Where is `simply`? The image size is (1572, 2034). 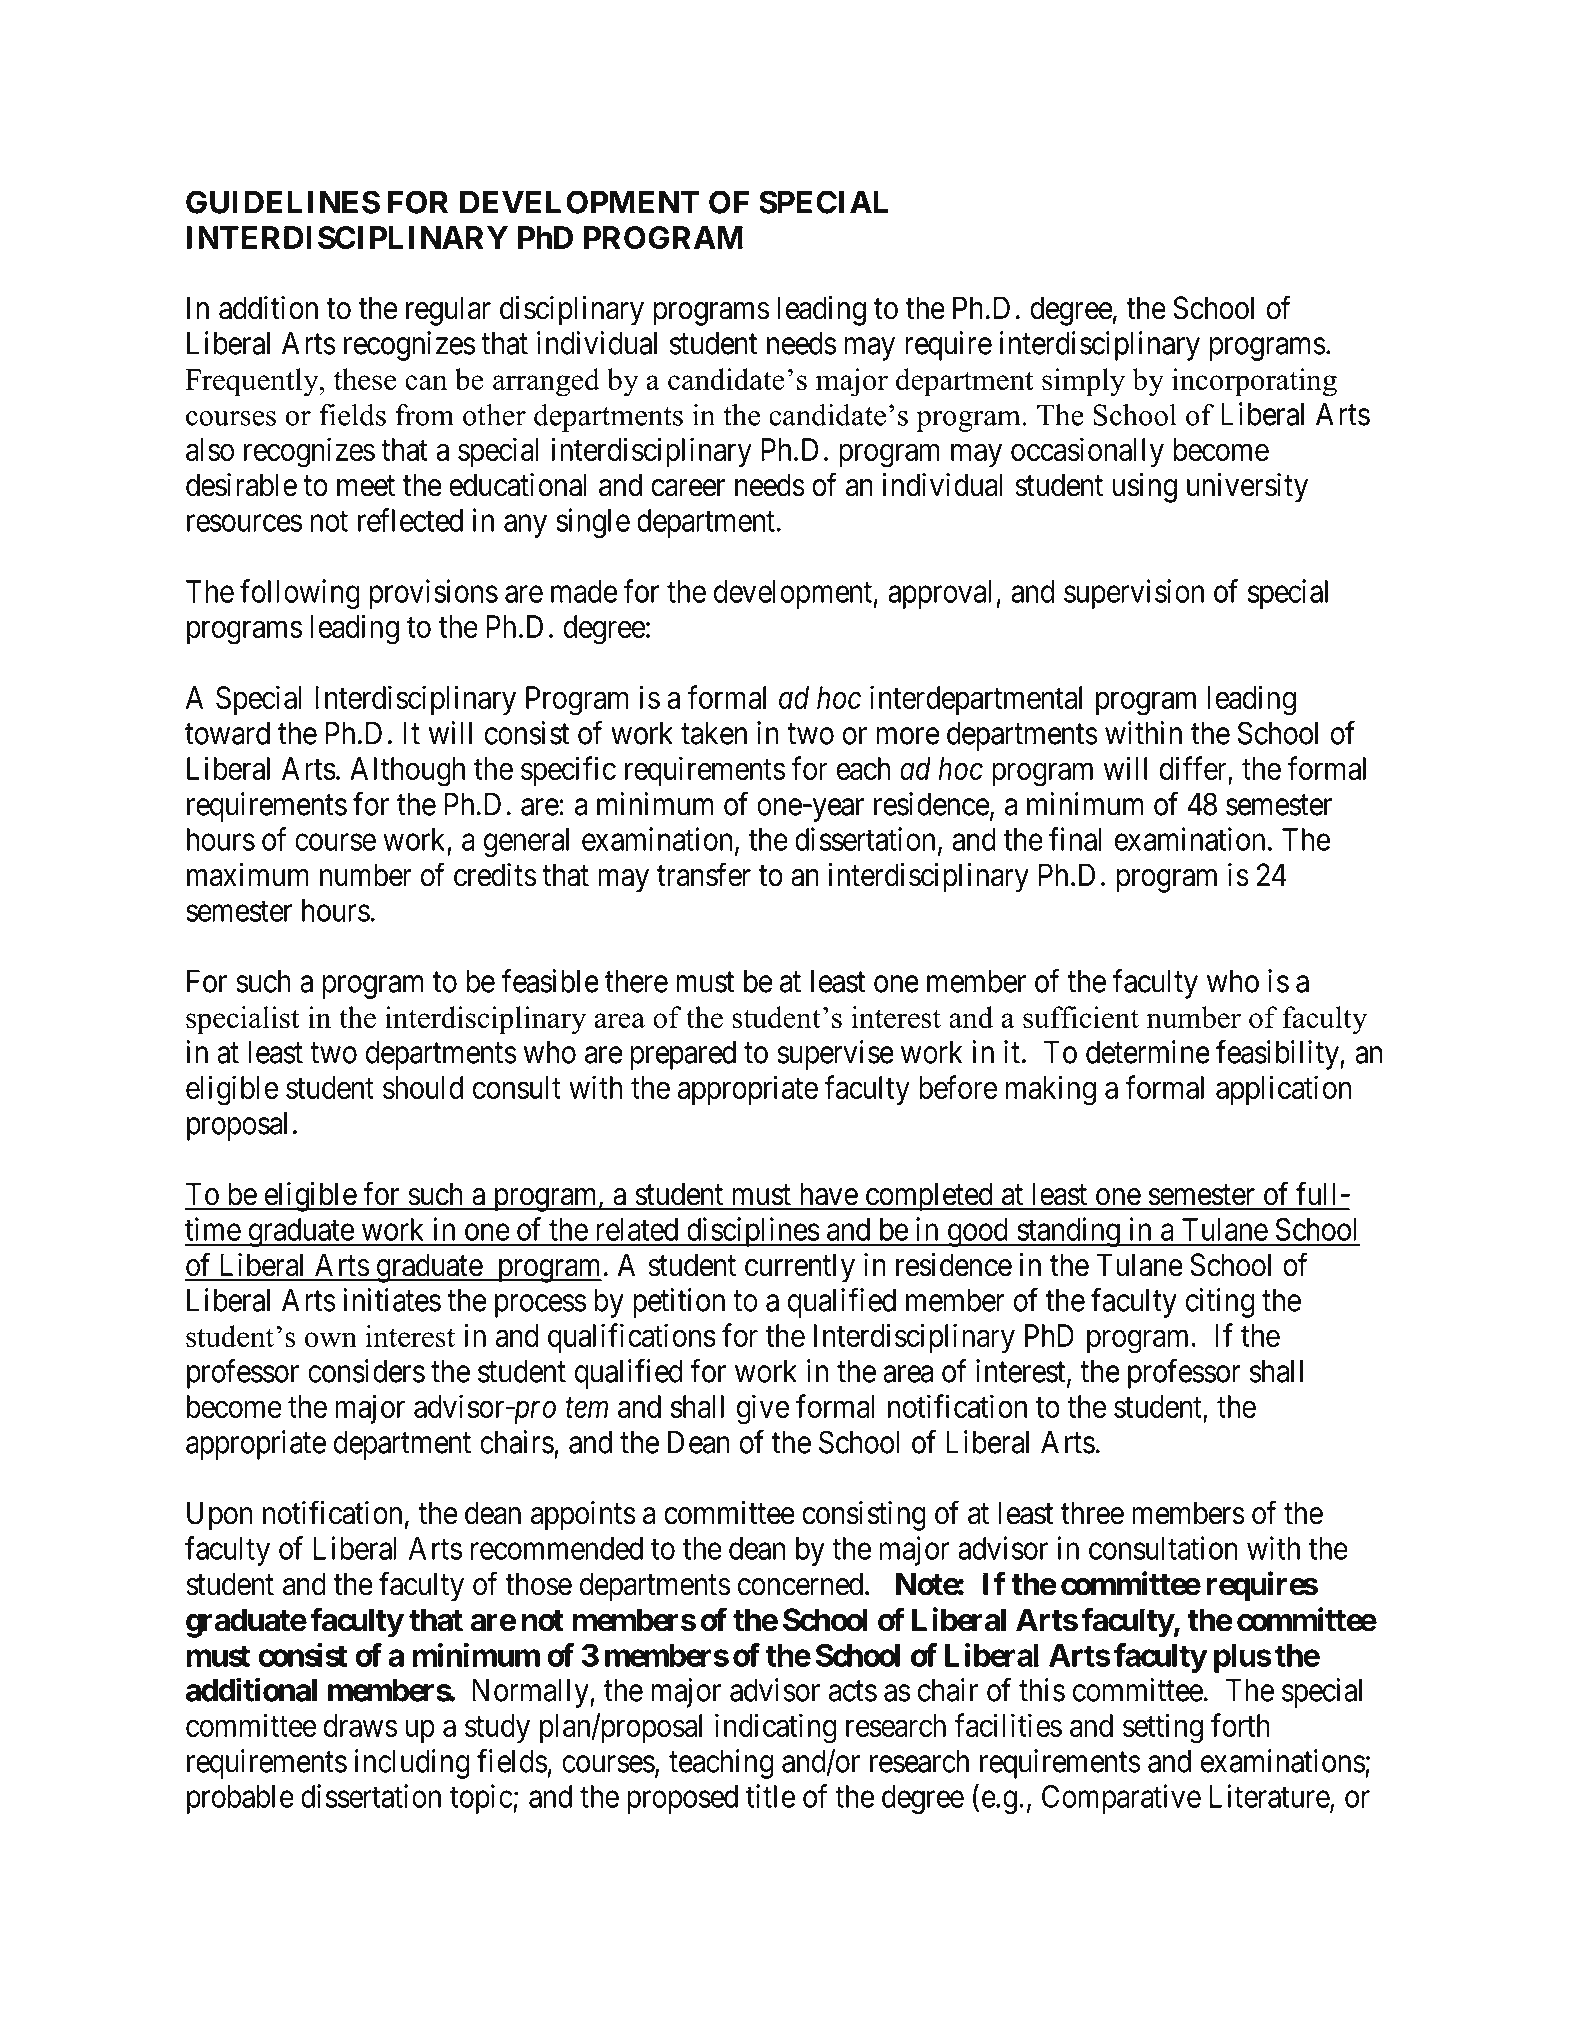 simply is located at coordinates (1083, 382).
